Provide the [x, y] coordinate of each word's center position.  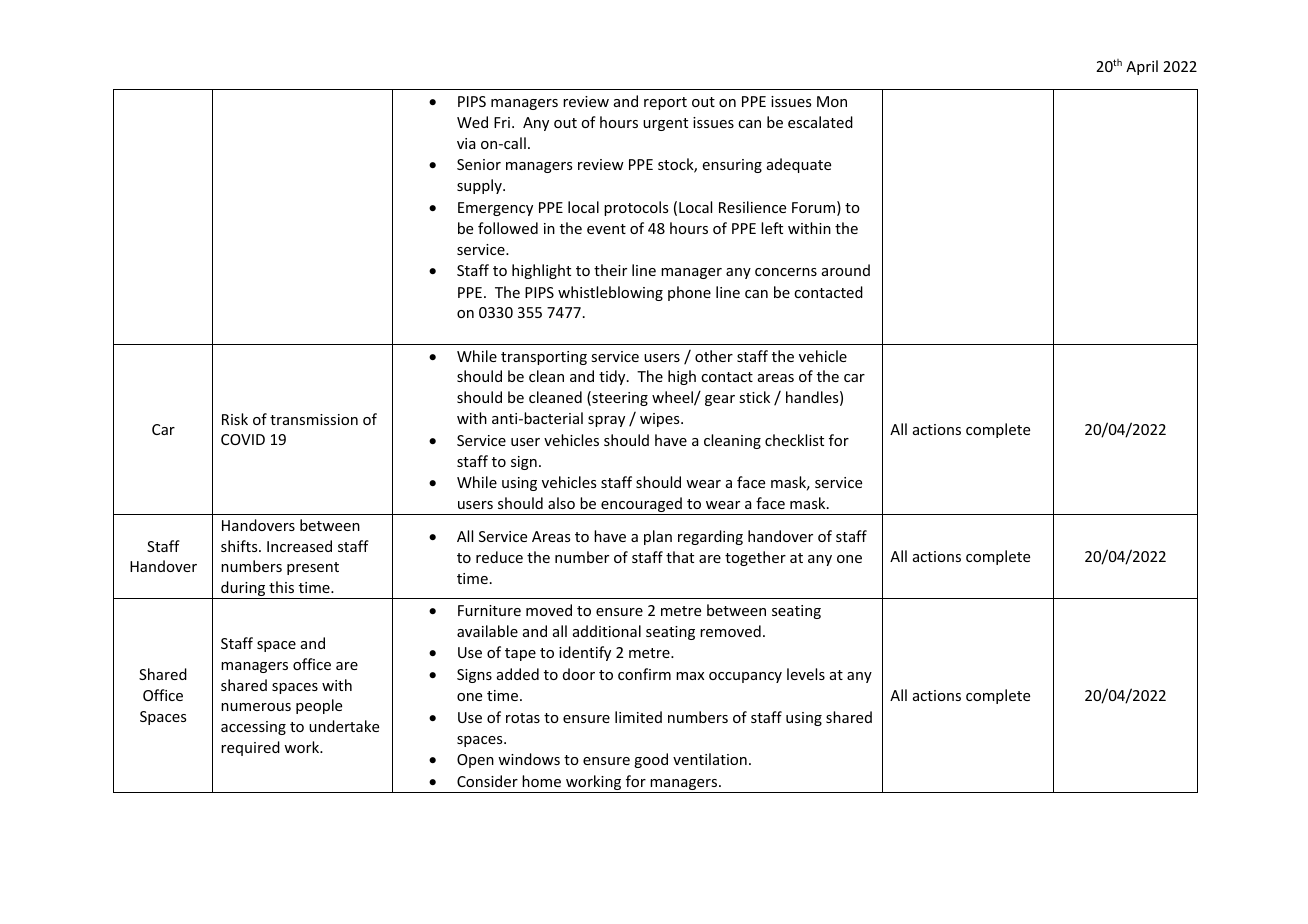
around [846, 270]
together [755, 558]
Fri [502, 122]
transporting [544, 358]
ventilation [710, 759]
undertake [344, 726]
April [1142, 67]
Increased [299, 546]
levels [806, 674]
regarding [710, 537]
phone [689, 293]
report [665, 103]
